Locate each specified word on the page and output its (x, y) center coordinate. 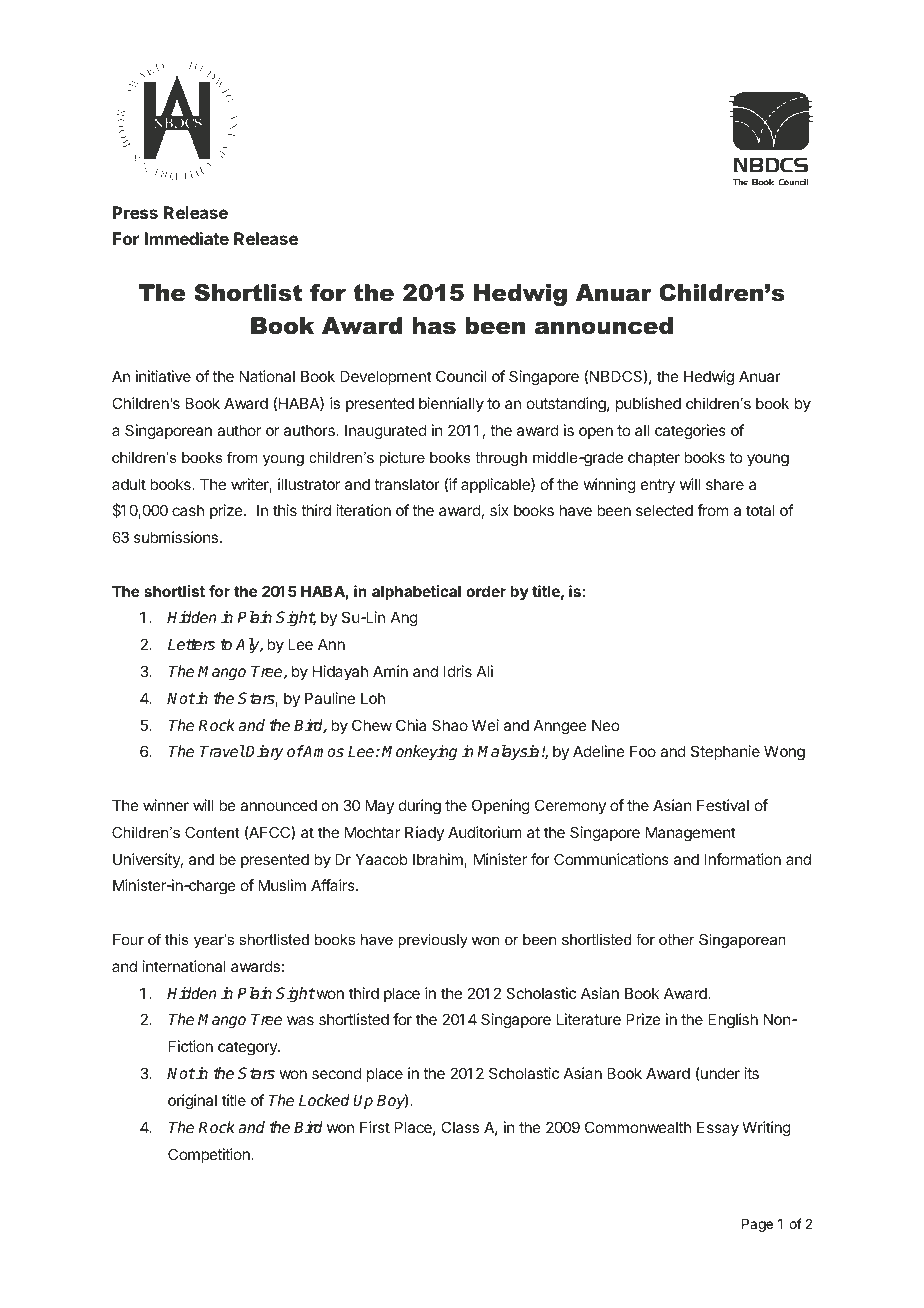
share (725, 484)
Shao (450, 725)
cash (188, 510)
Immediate (187, 238)
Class (460, 1127)
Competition (210, 1155)
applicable (496, 485)
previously (433, 941)
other (677, 939)
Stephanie (725, 752)
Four (128, 939)
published (648, 404)
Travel (222, 751)
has (434, 326)
